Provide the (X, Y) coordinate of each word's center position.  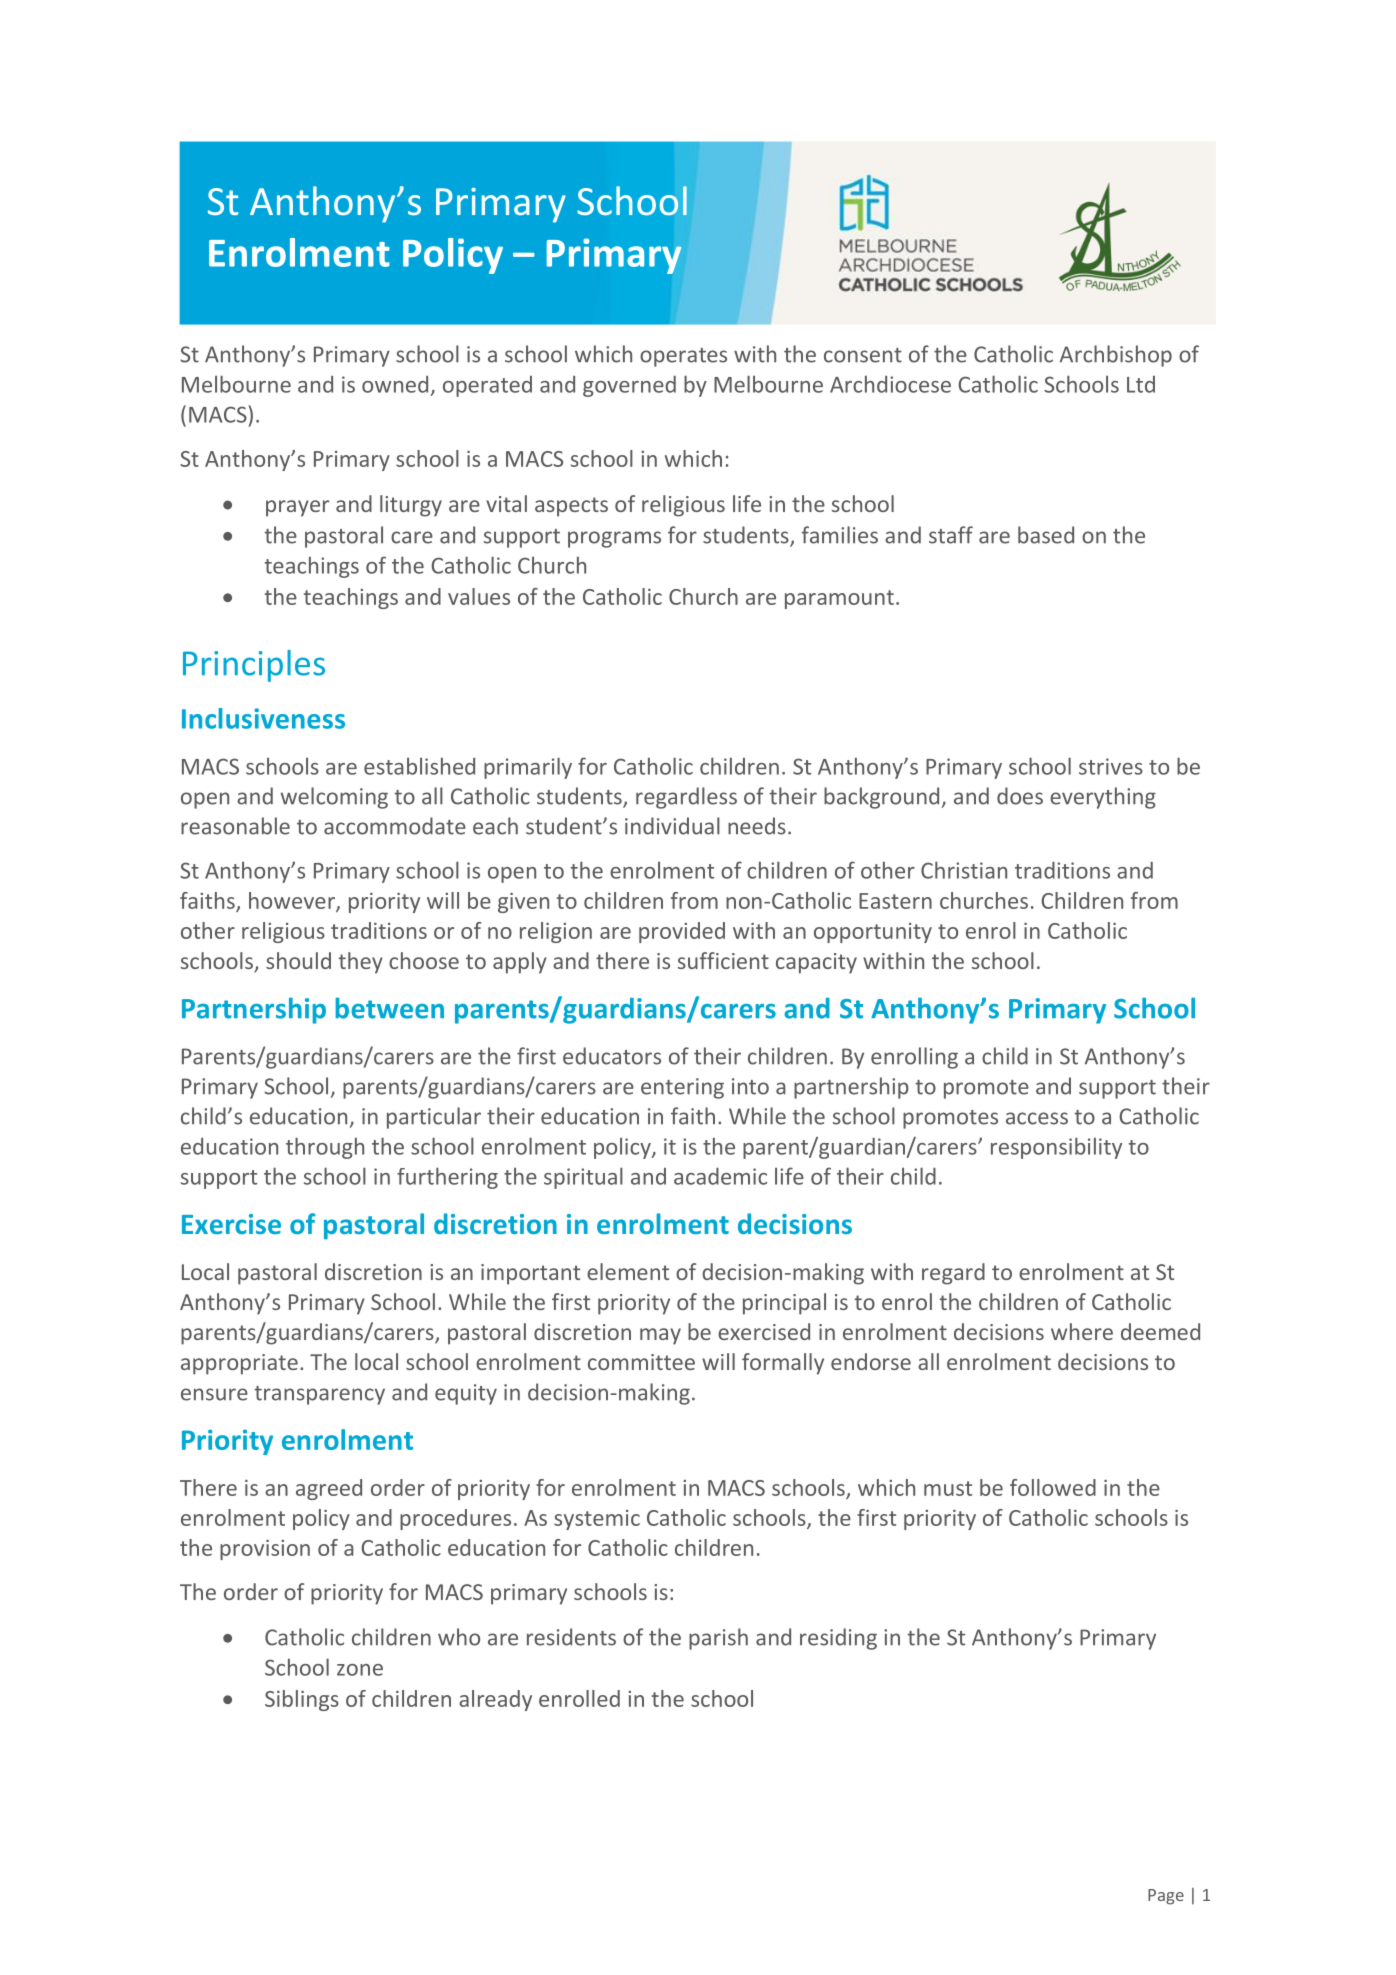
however (293, 901)
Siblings (302, 1700)
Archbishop (1116, 356)
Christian (964, 870)
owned (395, 384)
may (660, 1336)
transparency (319, 1395)
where (1082, 1331)
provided (682, 932)
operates (683, 357)
